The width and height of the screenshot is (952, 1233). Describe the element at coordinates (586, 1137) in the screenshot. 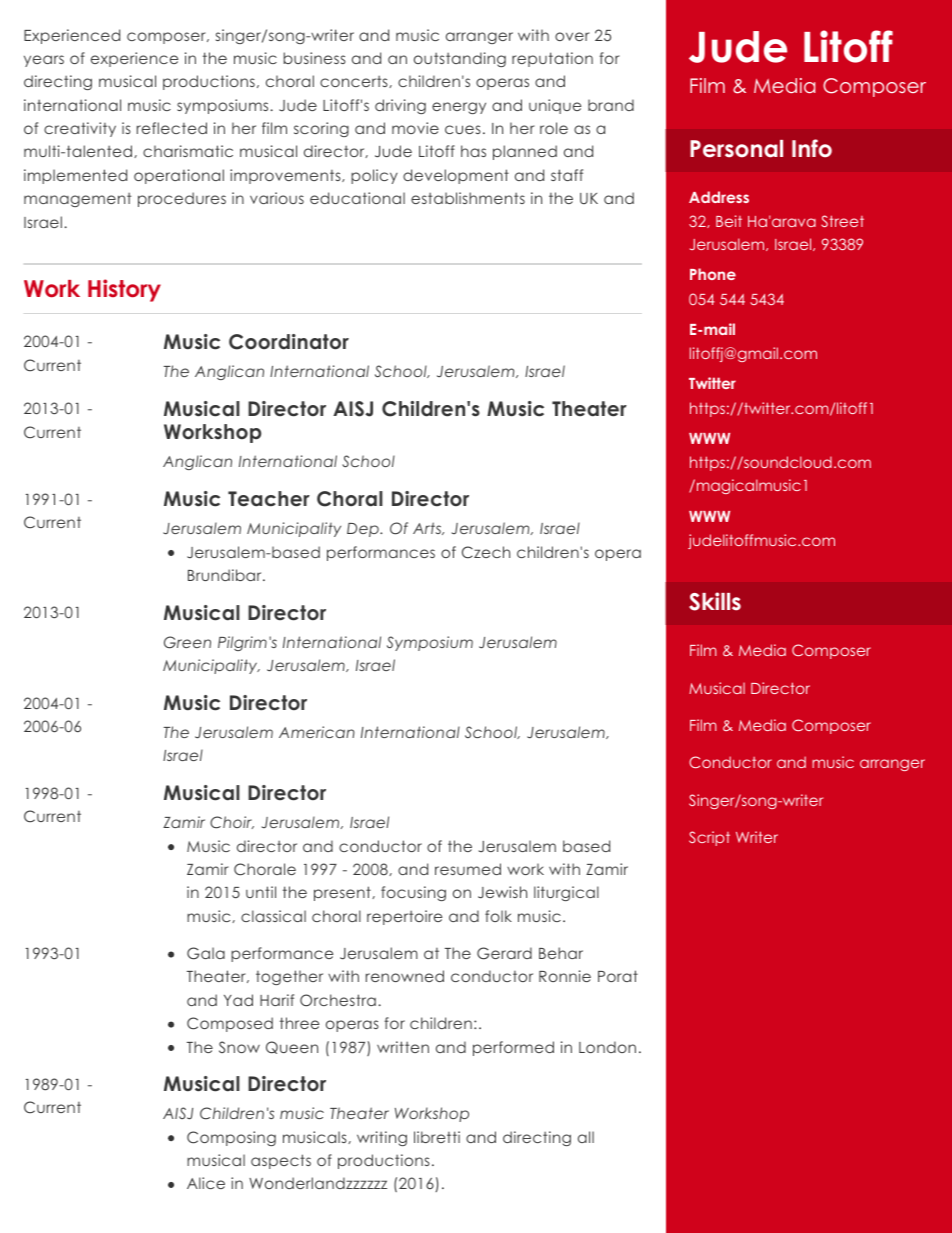

I see `all` at that location.
